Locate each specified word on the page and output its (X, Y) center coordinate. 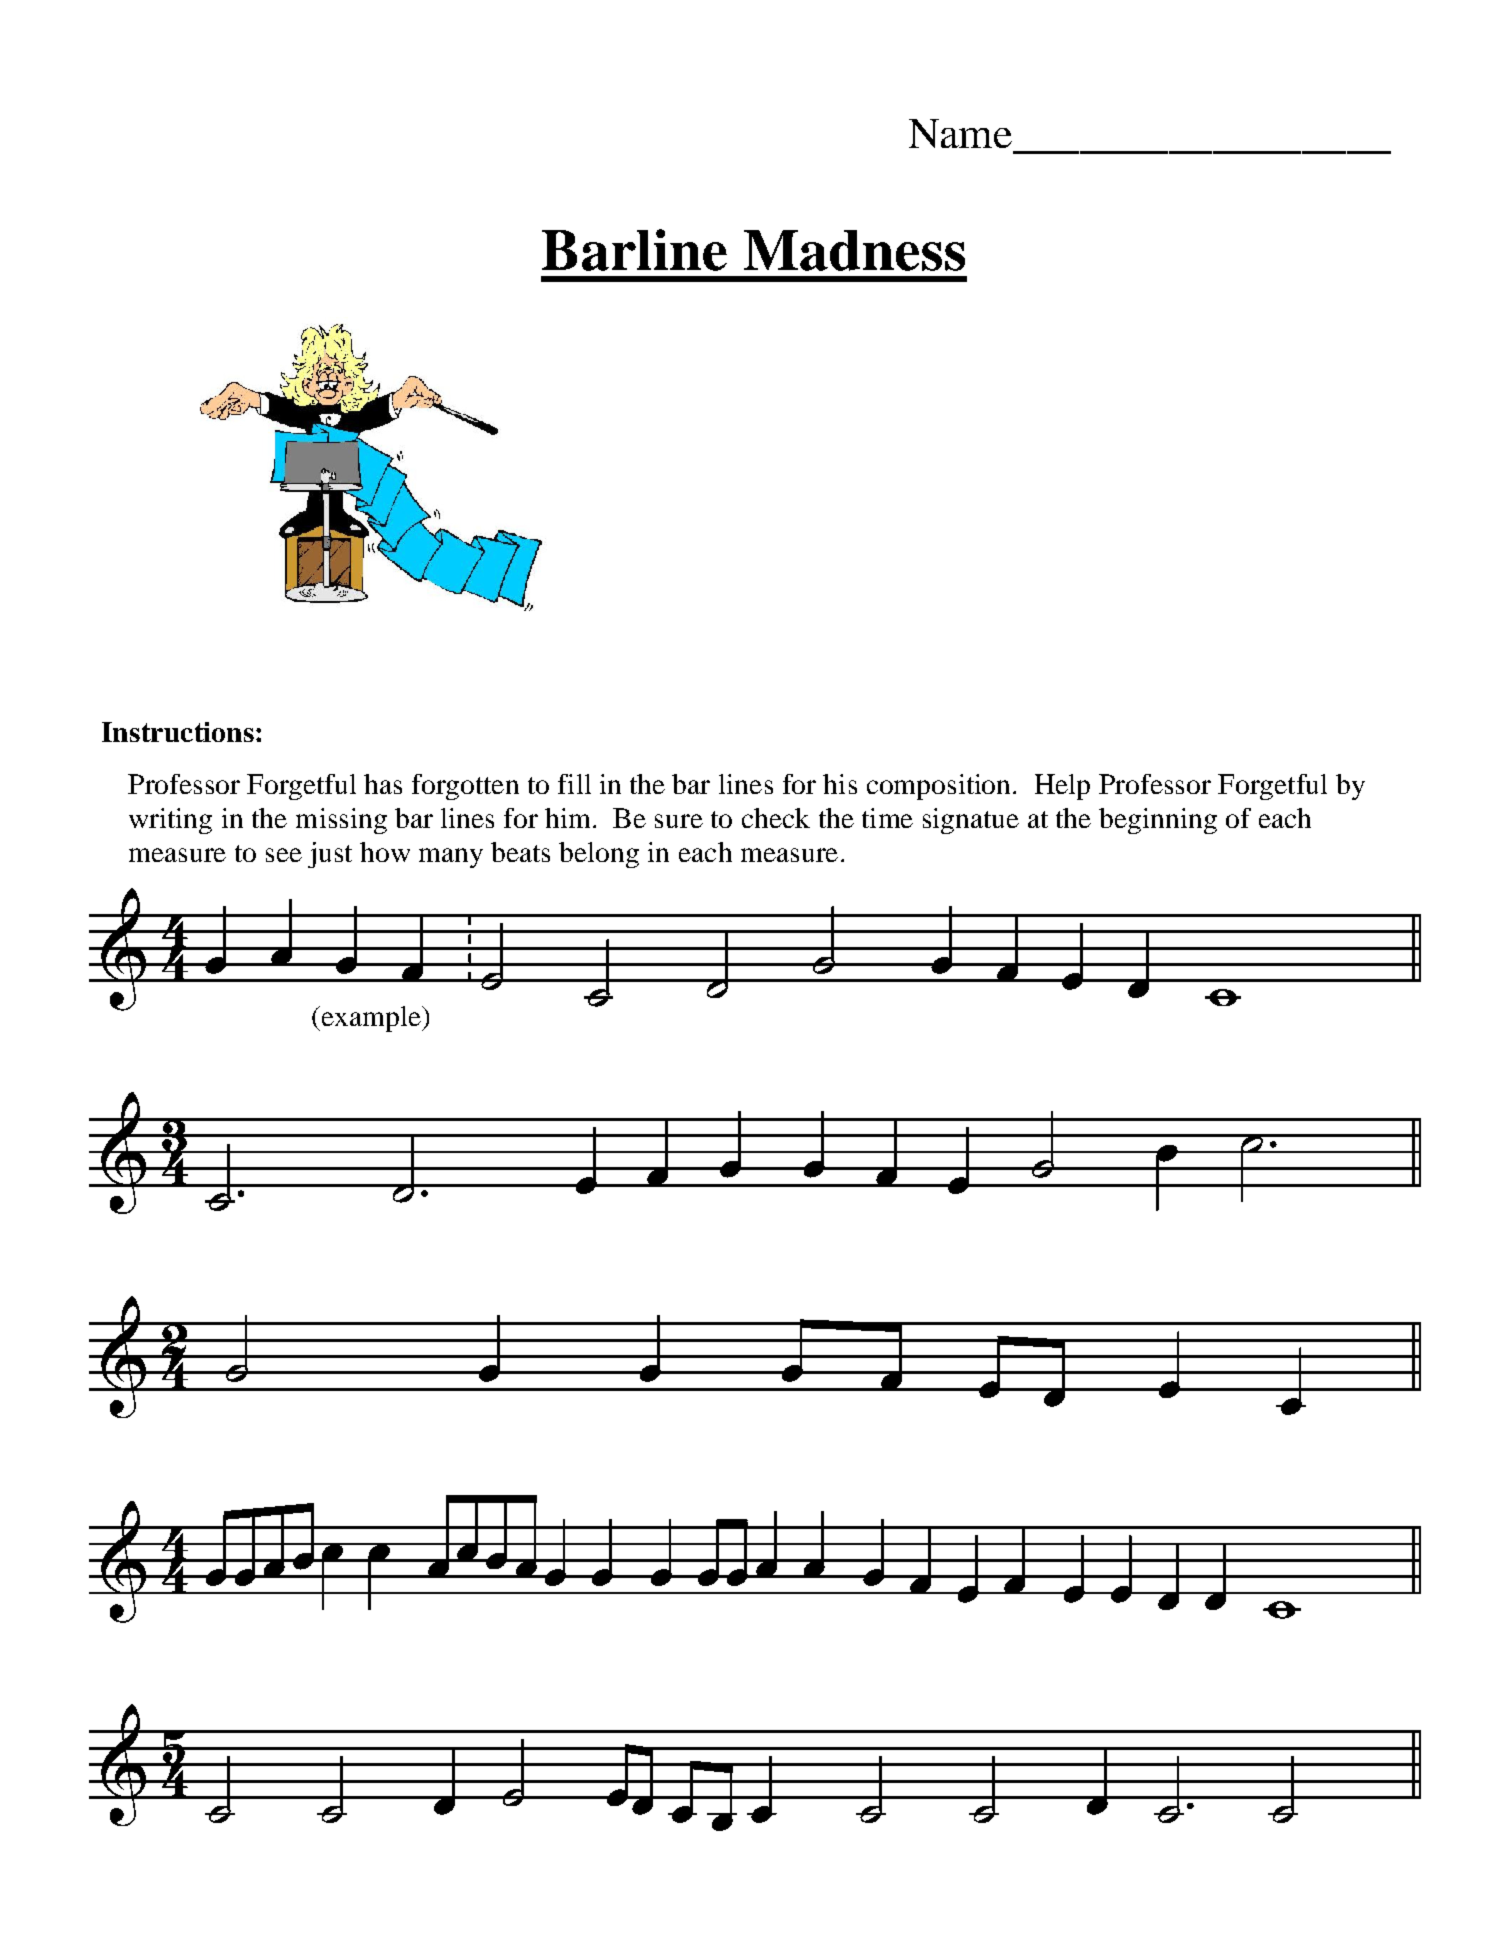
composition (940, 787)
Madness (854, 250)
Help (1062, 787)
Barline (634, 250)
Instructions (178, 732)
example (371, 1019)
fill (574, 784)
